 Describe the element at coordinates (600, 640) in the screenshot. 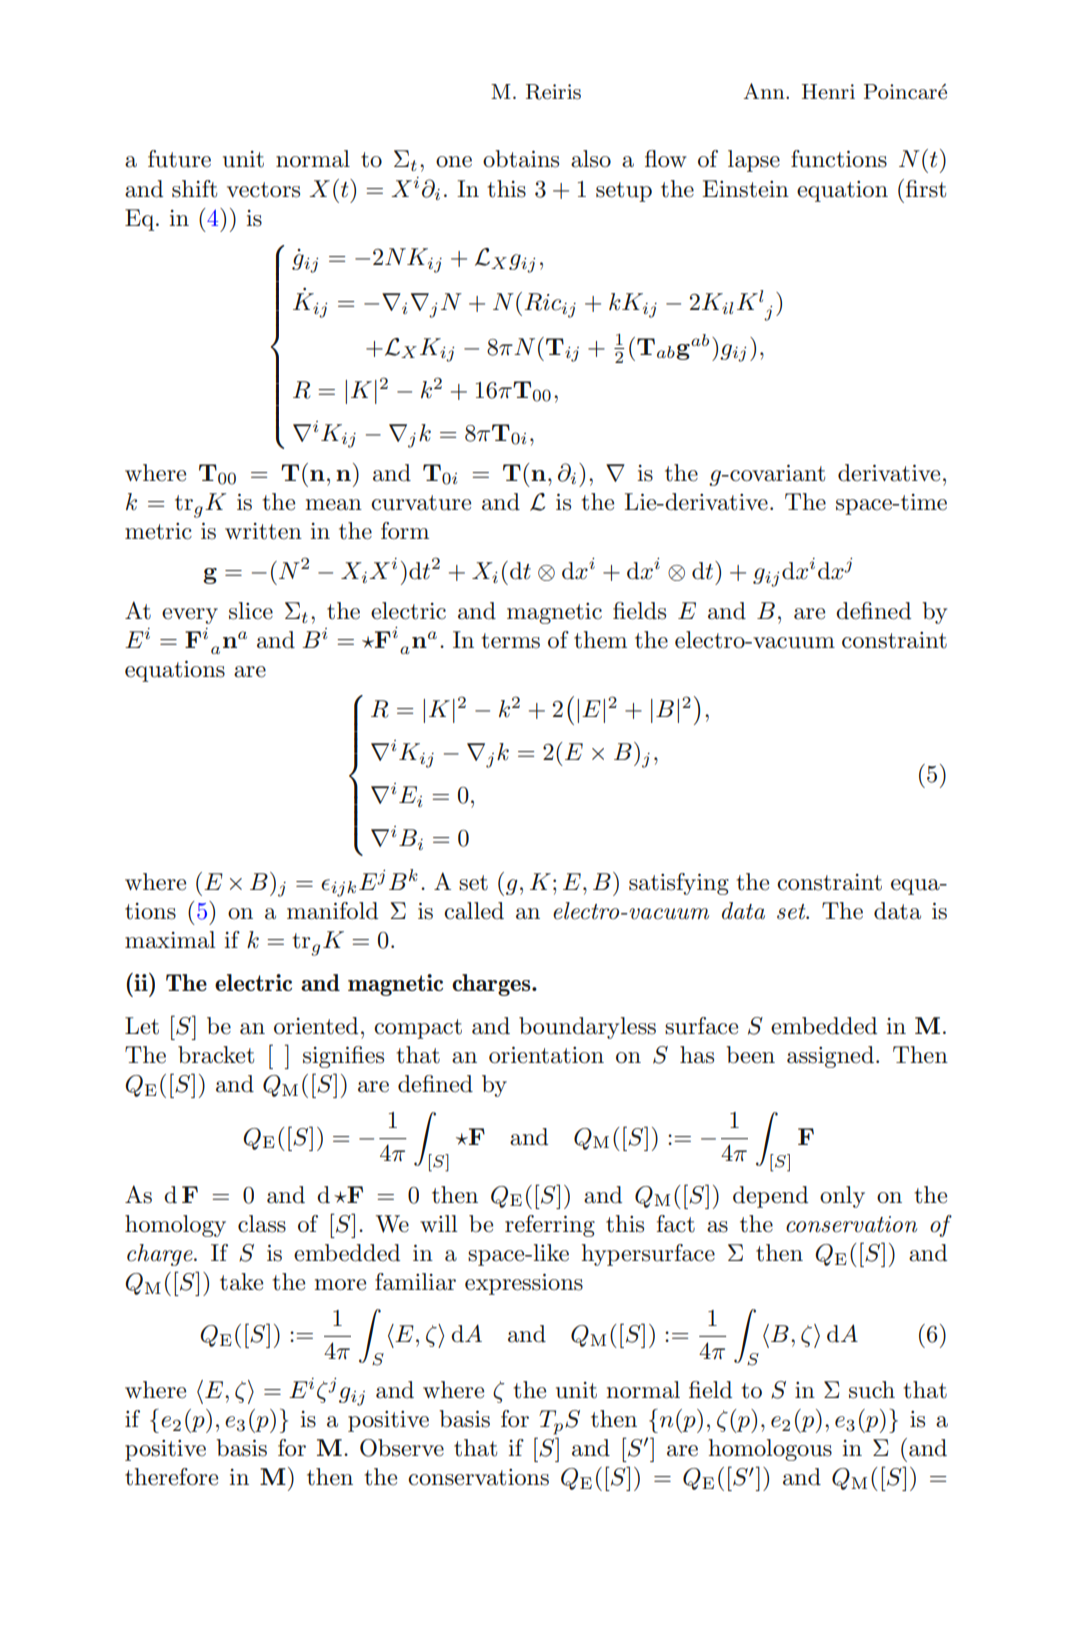

I see `them` at that location.
